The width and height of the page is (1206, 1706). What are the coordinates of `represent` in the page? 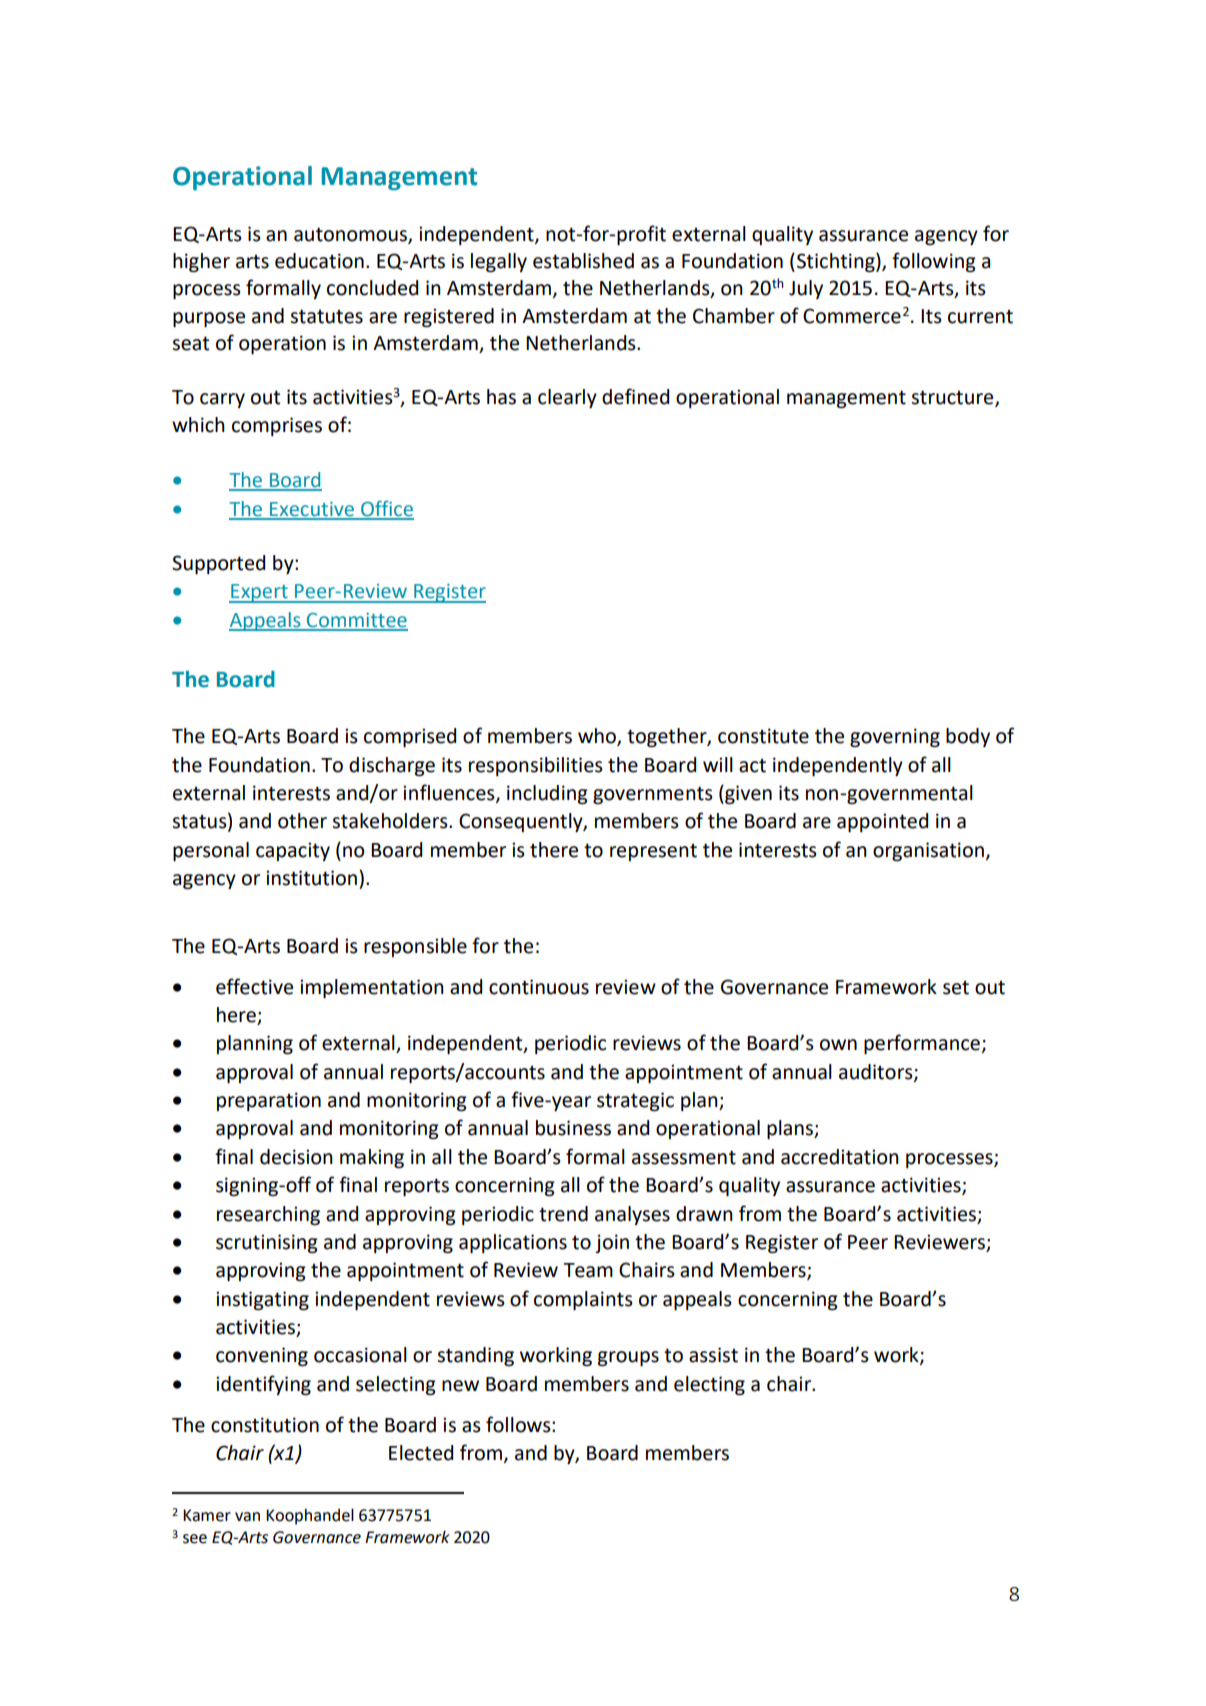 It's located at (653, 852).
